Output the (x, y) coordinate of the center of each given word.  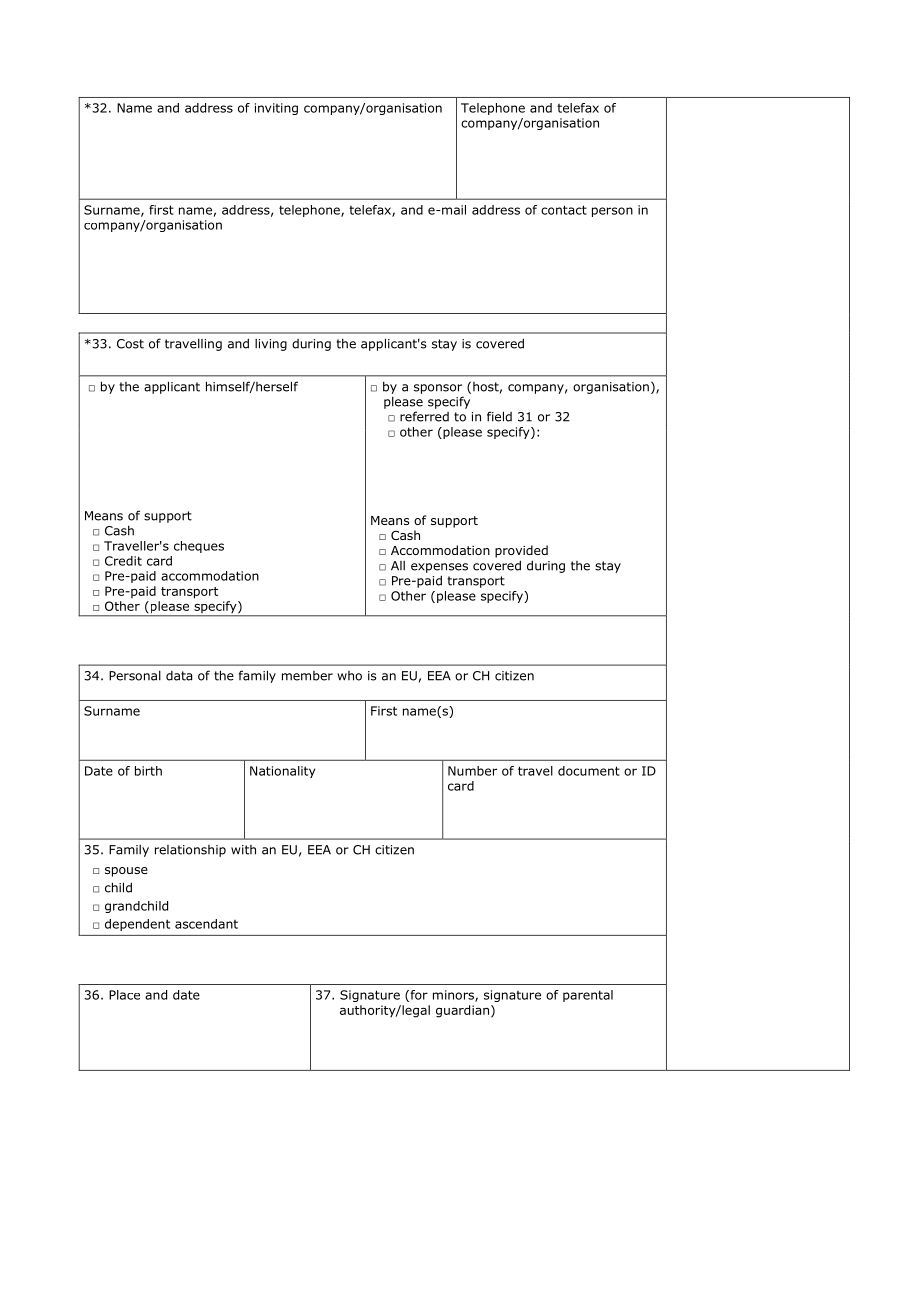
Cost (130, 344)
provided (521, 551)
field (499, 416)
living (271, 345)
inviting (276, 109)
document (589, 771)
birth (148, 771)
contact (564, 210)
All (398, 566)
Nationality (282, 772)
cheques (199, 547)
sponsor (438, 389)
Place (124, 995)
